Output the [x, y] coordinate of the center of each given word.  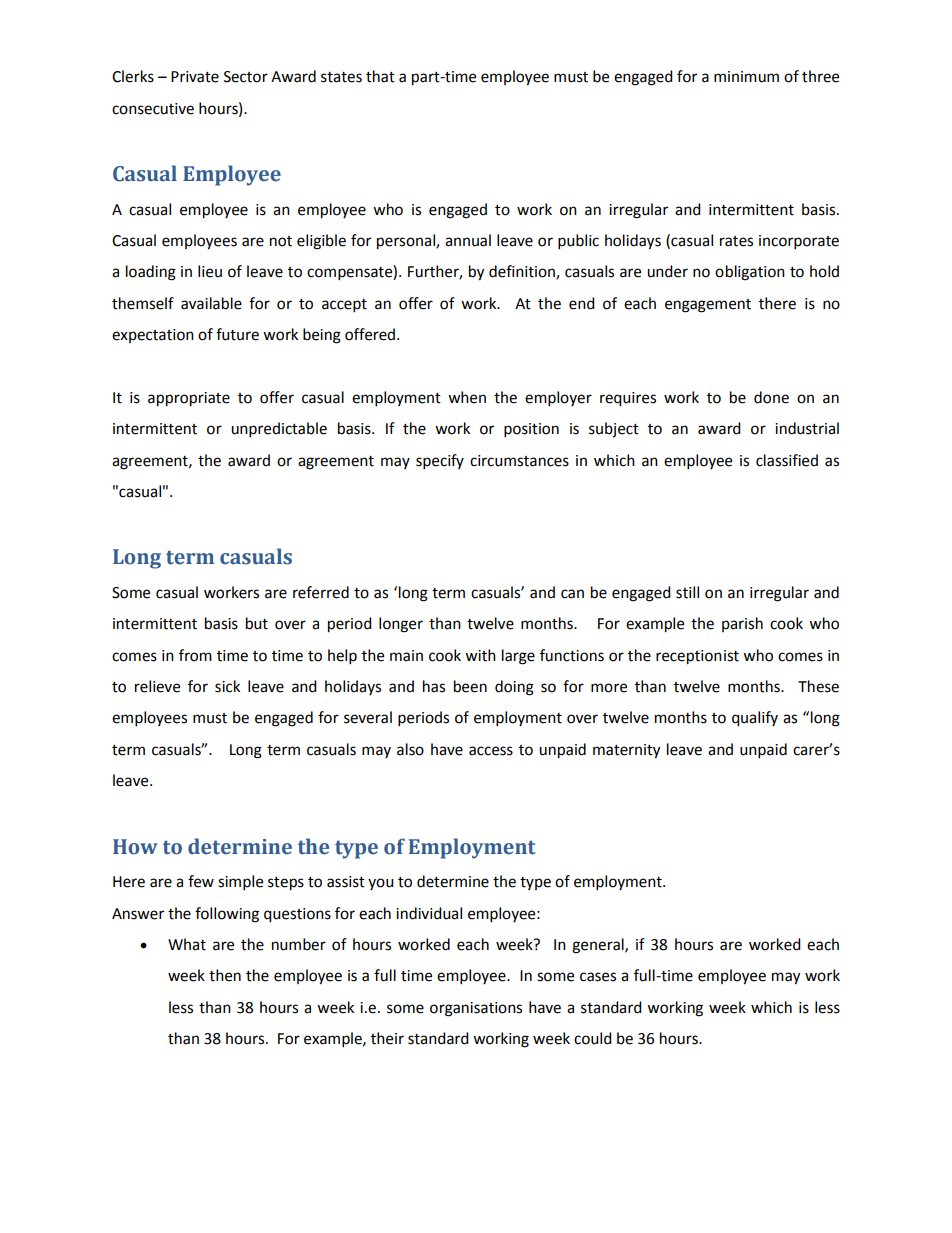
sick [227, 686]
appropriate [189, 399]
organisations [476, 1009]
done [771, 397]
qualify [755, 719]
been [470, 686]
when [467, 397]
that [380, 76]
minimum [746, 77]
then [225, 975]
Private [195, 77]
